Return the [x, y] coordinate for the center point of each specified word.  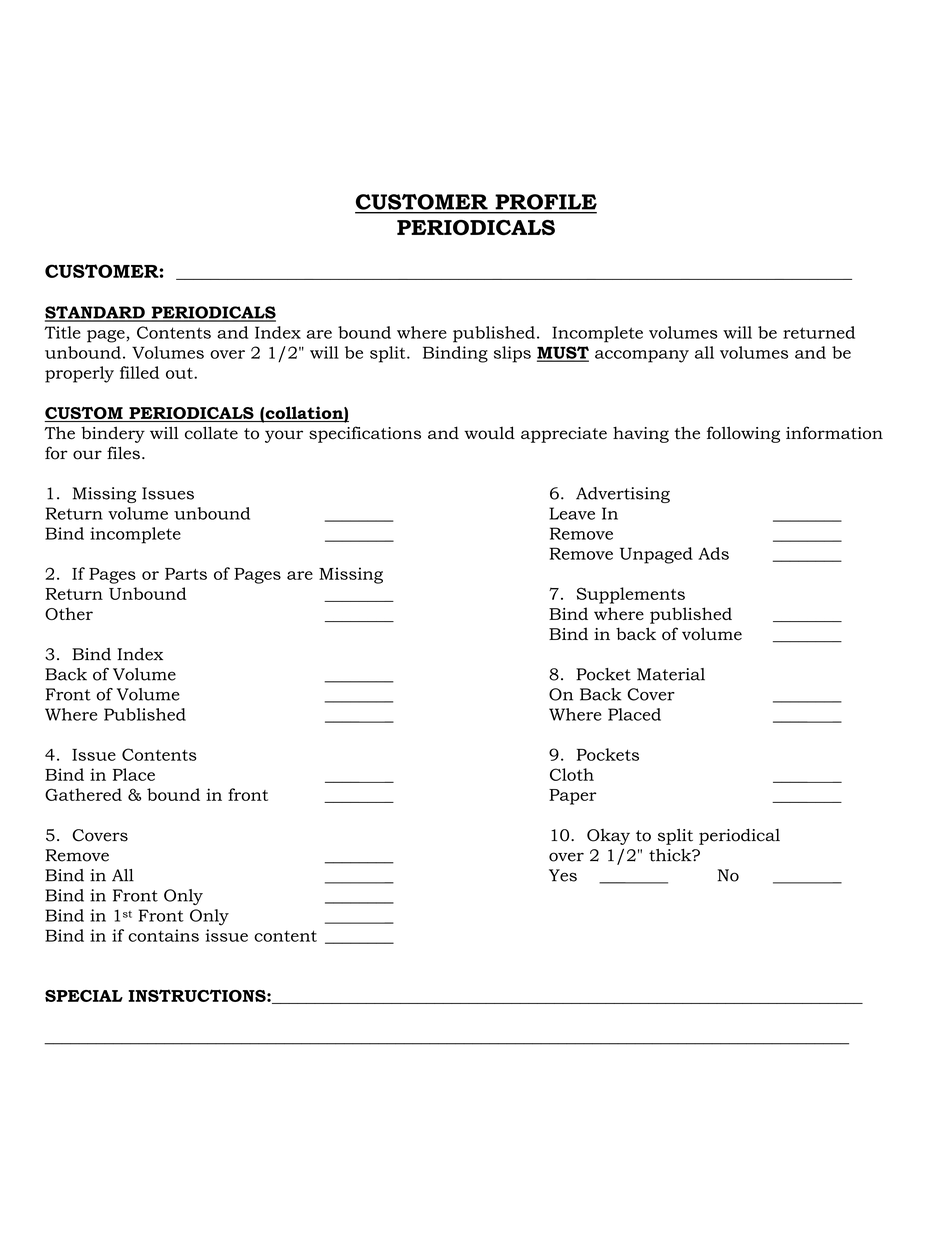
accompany [642, 356]
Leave [572, 513]
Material [671, 674]
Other [69, 613]
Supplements [631, 595]
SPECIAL [84, 996]
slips [512, 354]
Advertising [623, 495]
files [123, 453]
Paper [573, 797]
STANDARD [96, 313]
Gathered [83, 794]
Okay [608, 837]
